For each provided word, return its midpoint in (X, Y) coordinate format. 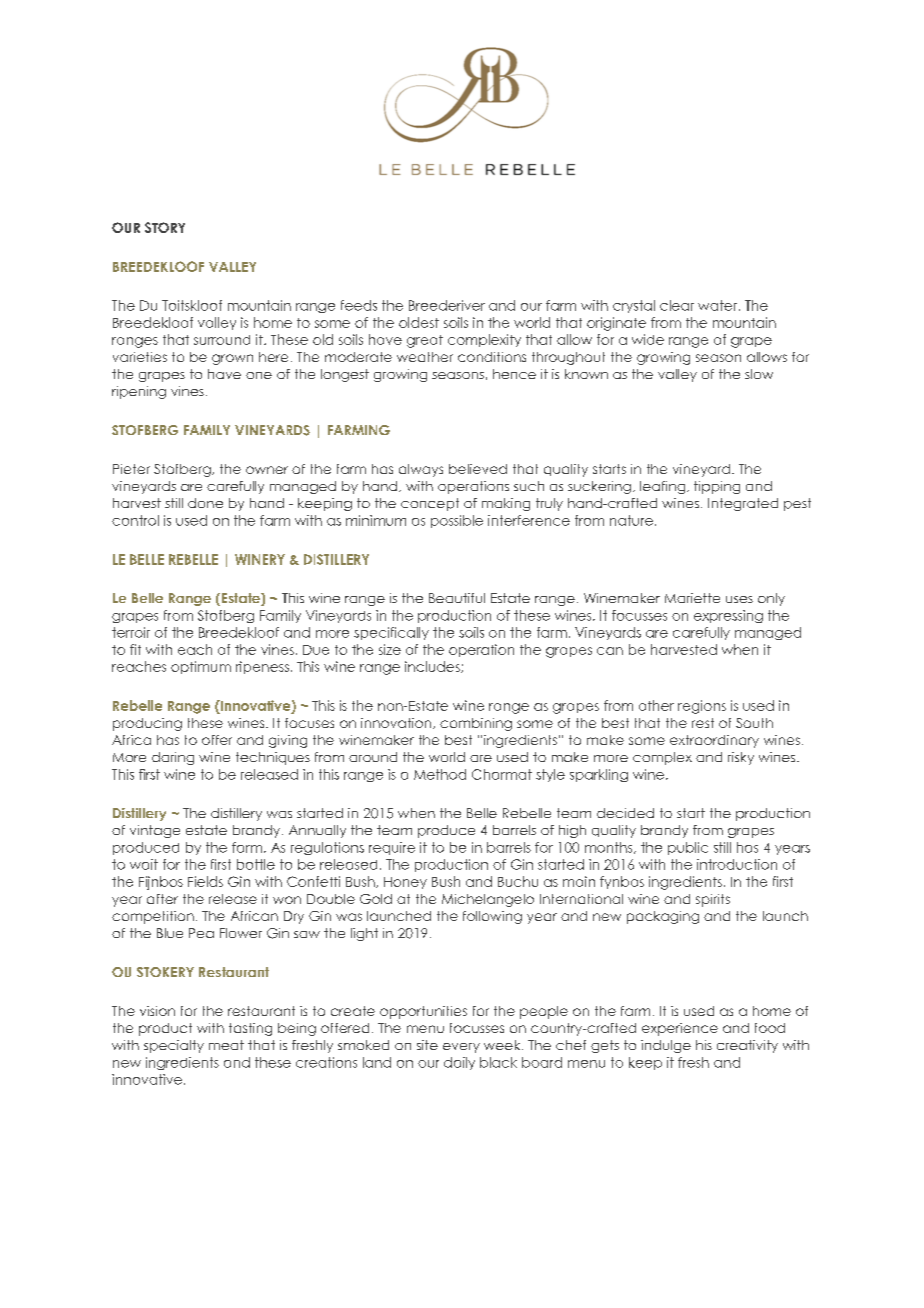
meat (226, 1045)
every (461, 1048)
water (719, 305)
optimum (201, 667)
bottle (256, 864)
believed (478, 469)
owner (267, 470)
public (688, 848)
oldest (419, 322)
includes (433, 667)
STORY (165, 227)
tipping (717, 487)
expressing (728, 616)
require (392, 848)
